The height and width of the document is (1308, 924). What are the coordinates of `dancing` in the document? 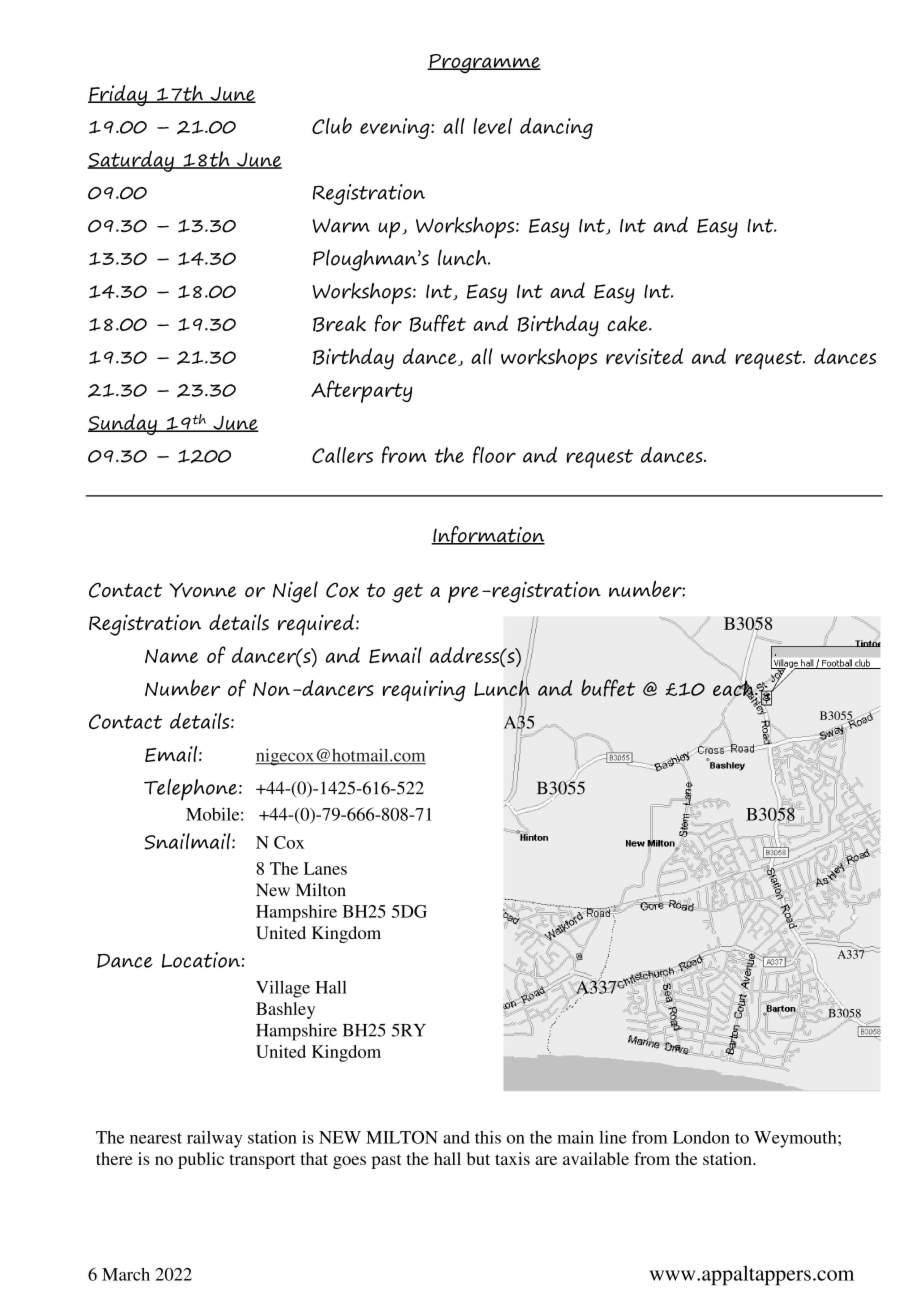 It's located at (556, 128).
